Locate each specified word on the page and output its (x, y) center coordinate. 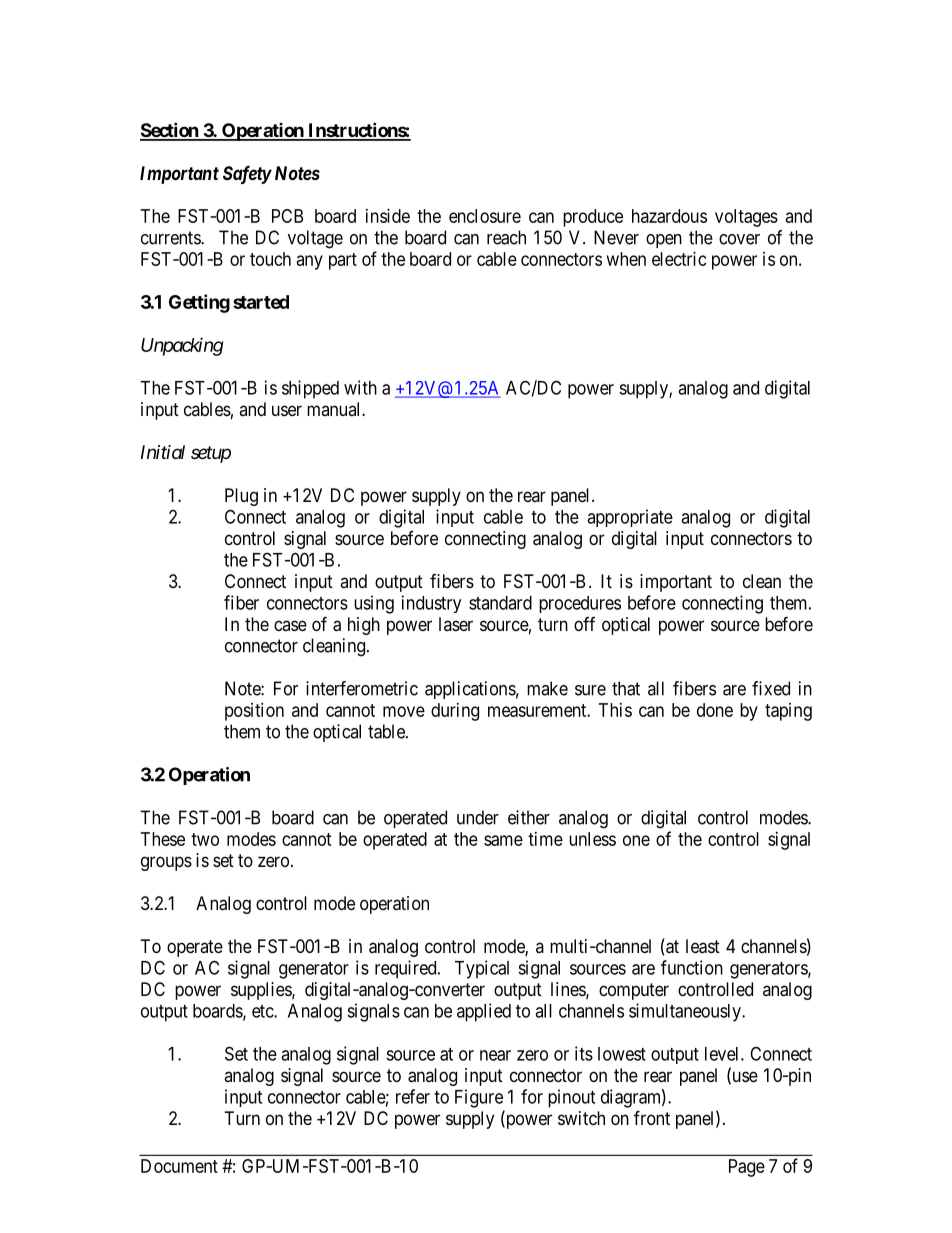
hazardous (669, 216)
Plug (241, 497)
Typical (482, 969)
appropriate (630, 518)
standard (500, 603)
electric (679, 259)
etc (263, 1011)
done (715, 710)
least (703, 946)
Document (179, 1166)
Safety (247, 175)
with (360, 387)
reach (506, 237)
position (254, 712)
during (455, 712)
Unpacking (182, 347)
